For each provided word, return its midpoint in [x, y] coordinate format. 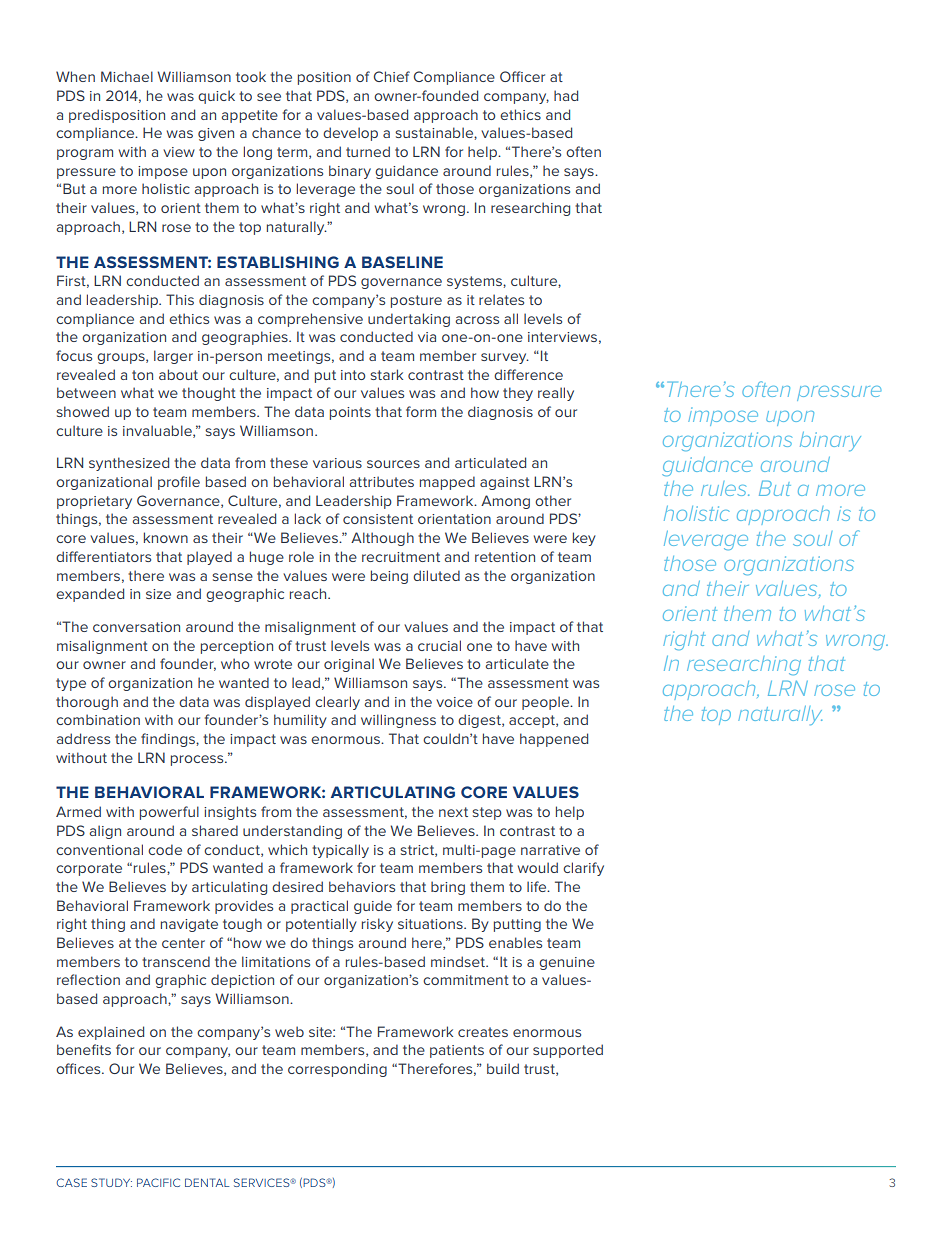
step [487, 813]
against [505, 483]
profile [179, 483]
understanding [292, 832]
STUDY [111, 1182]
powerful [169, 813]
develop [350, 134]
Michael [127, 76]
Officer [522, 76]
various [337, 463]
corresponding [337, 1070]
